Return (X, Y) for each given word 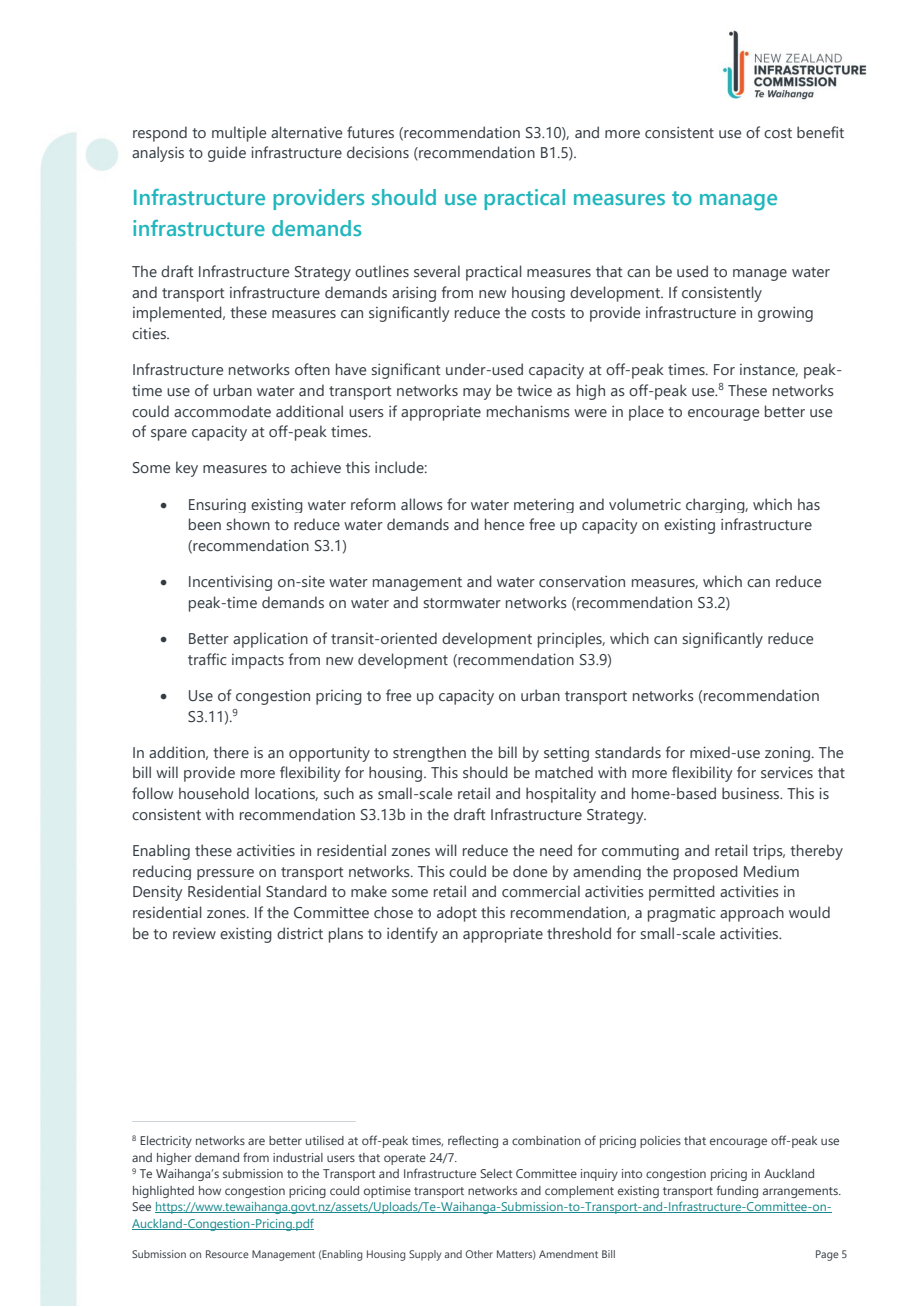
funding (737, 1191)
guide (227, 154)
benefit (820, 132)
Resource (227, 1254)
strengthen (429, 754)
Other (479, 1254)
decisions (378, 152)
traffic (207, 659)
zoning (787, 754)
